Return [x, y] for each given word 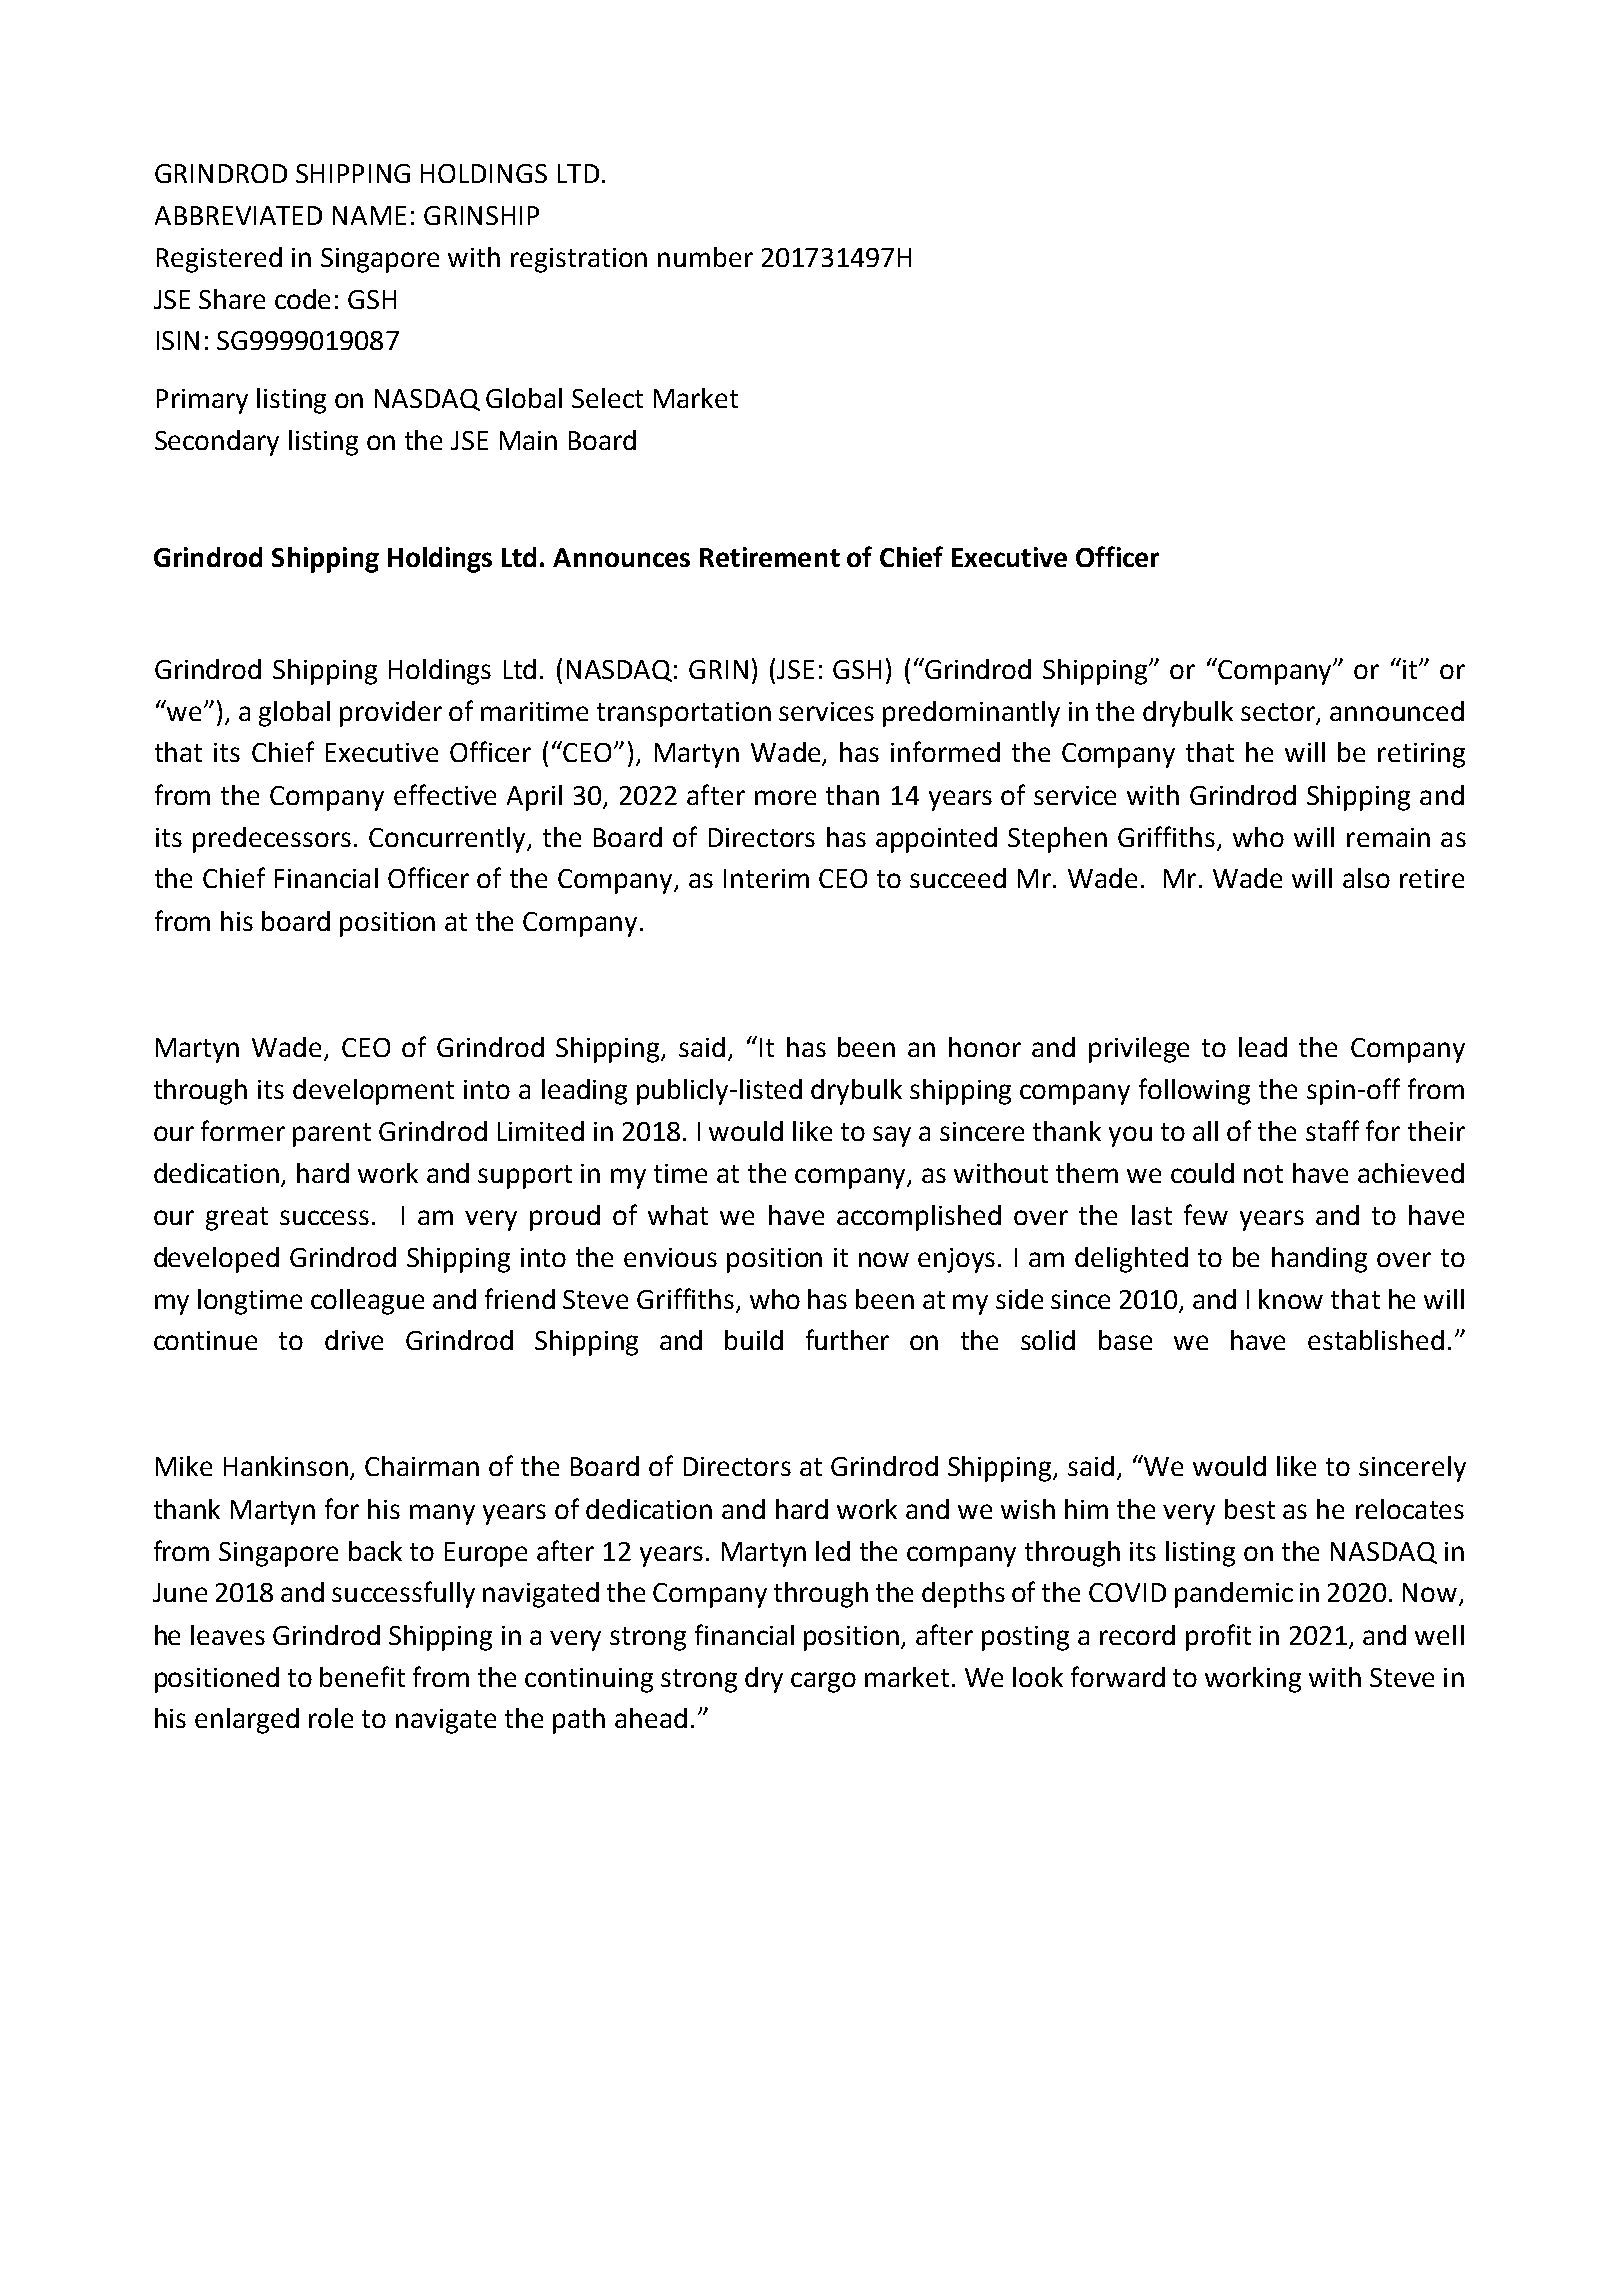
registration [579, 260]
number [705, 257]
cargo [823, 1682]
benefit [362, 1676]
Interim [766, 878]
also [1366, 878]
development [373, 1092]
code [302, 299]
